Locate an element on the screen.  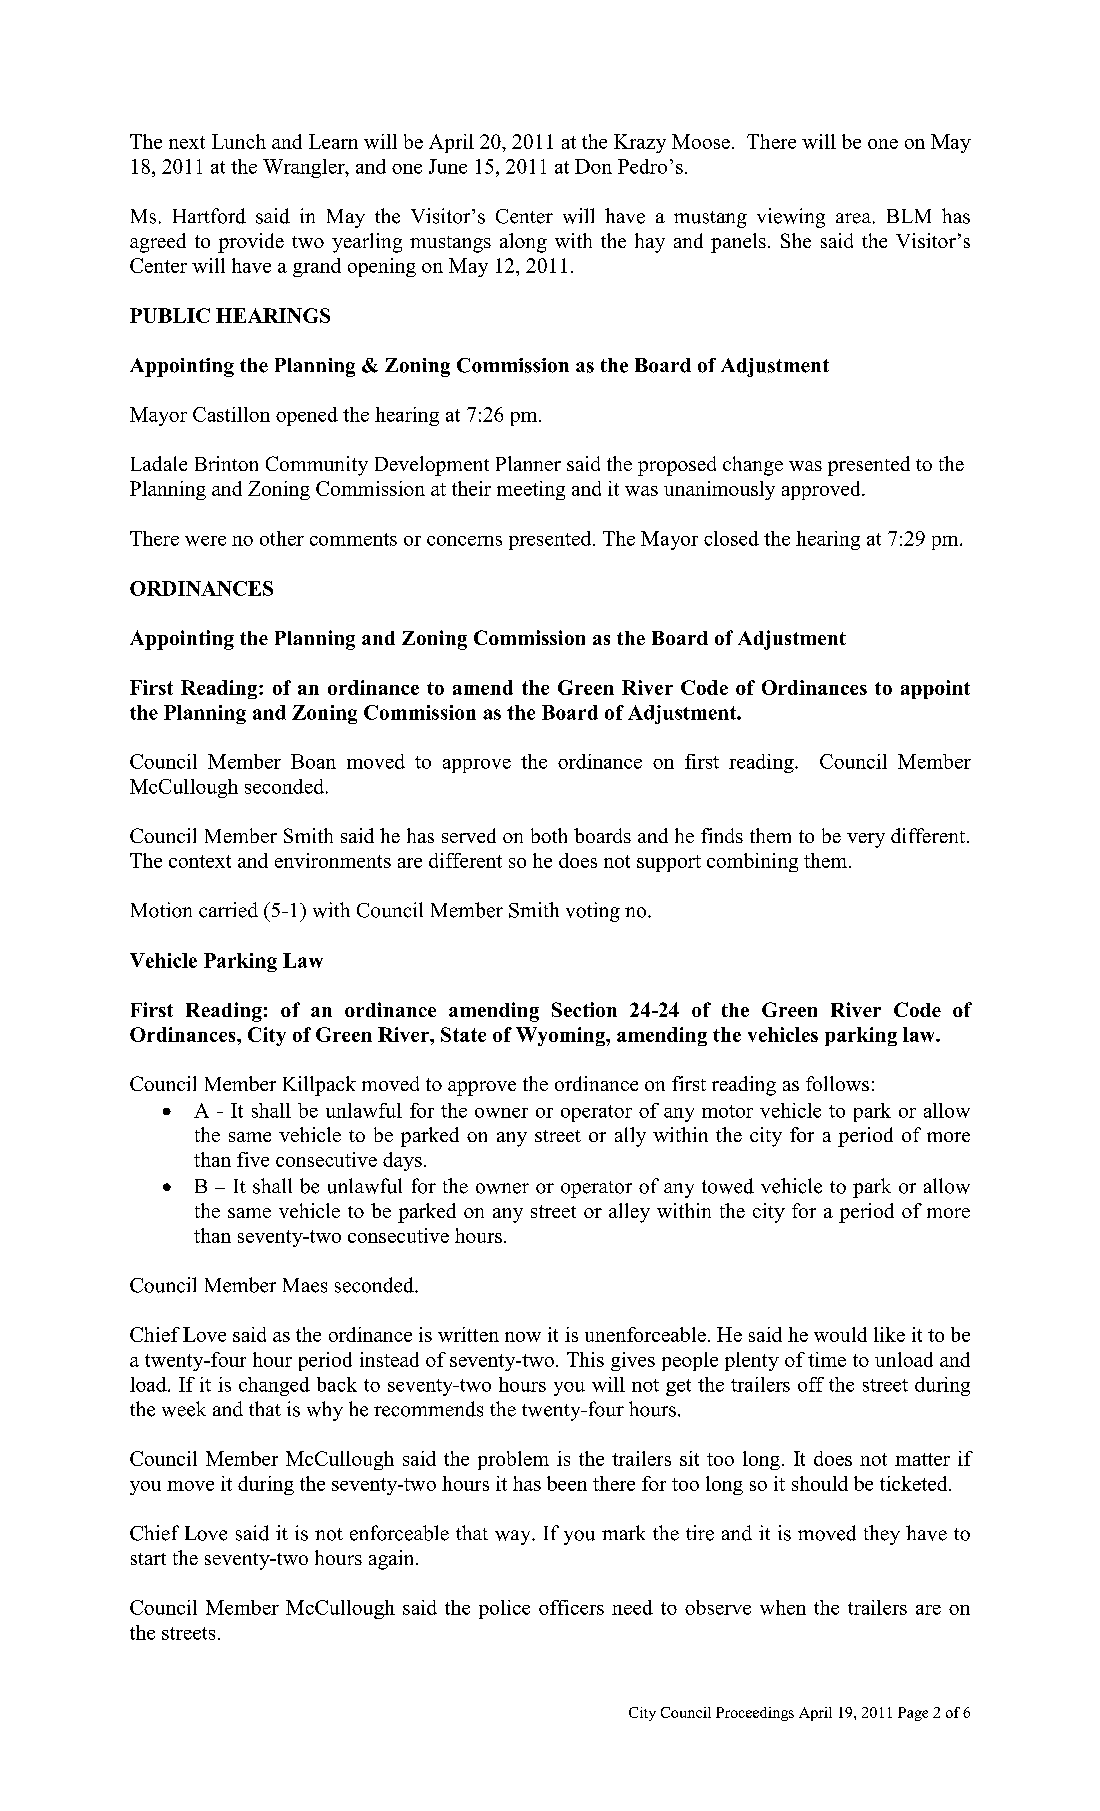
start is located at coordinates (148, 1559).
